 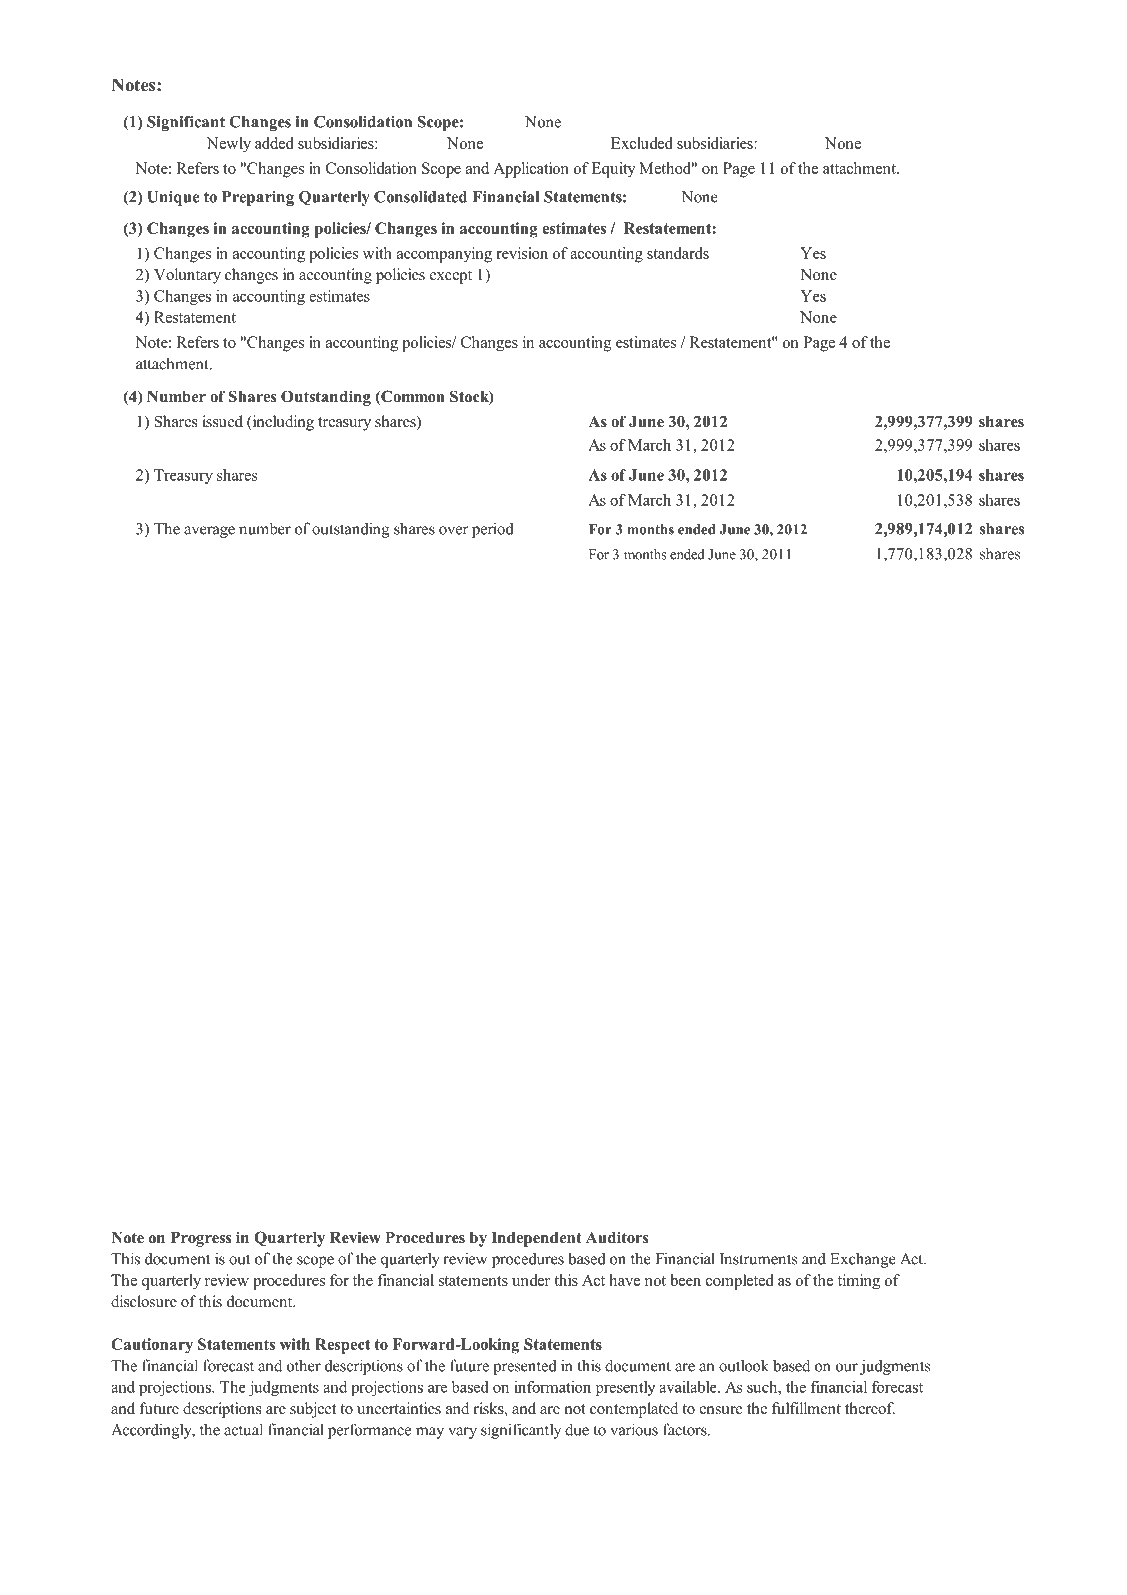 What do you see at coordinates (201, 1239) in the screenshot?
I see `Progress` at bounding box center [201, 1239].
